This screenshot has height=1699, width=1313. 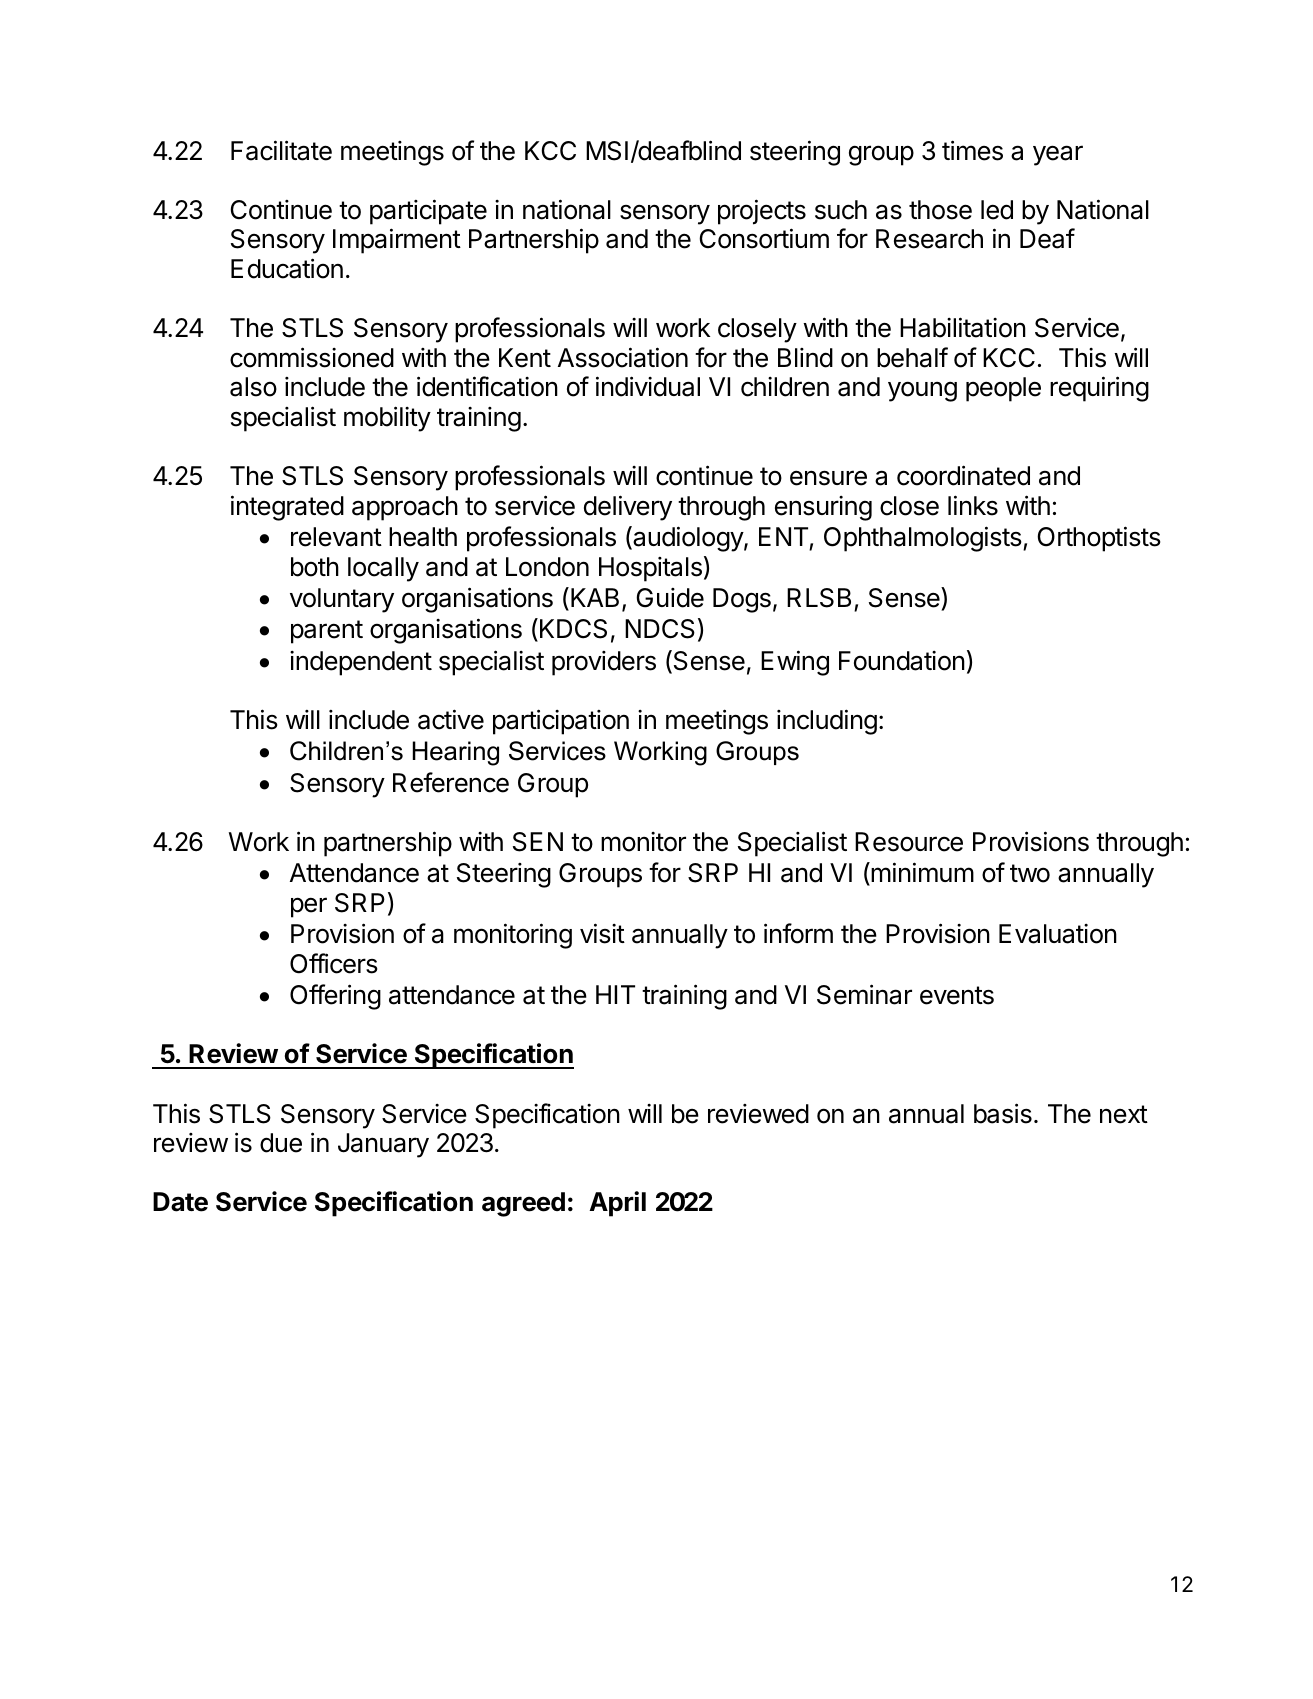 I want to click on Facilitate, so click(x=281, y=150).
